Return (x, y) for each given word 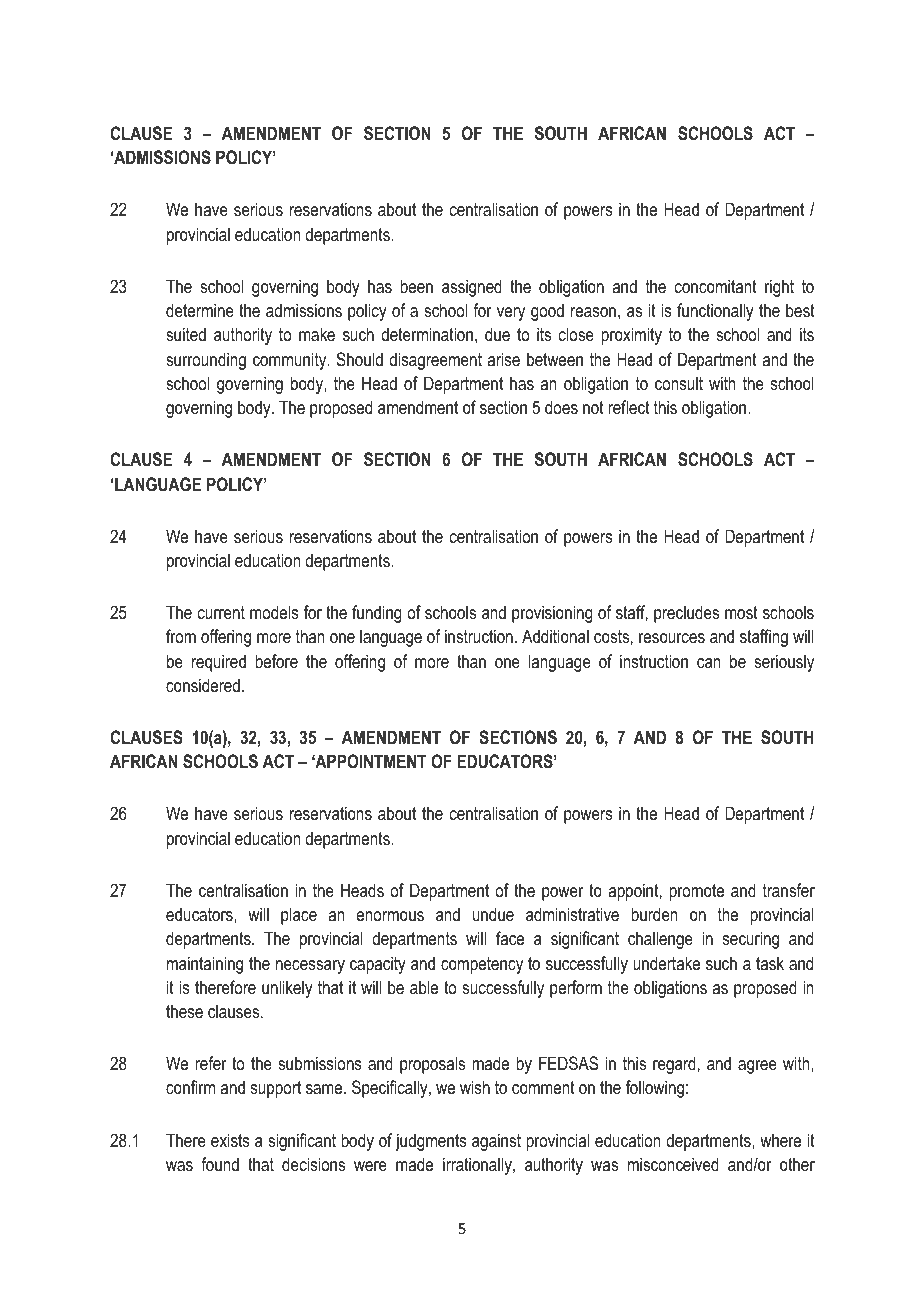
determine (200, 310)
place (299, 916)
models (274, 612)
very (511, 314)
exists (230, 1140)
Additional (555, 636)
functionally (715, 312)
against (496, 1142)
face (510, 938)
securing (751, 940)
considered (203, 685)
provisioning (552, 614)
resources (672, 638)
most (741, 613)
